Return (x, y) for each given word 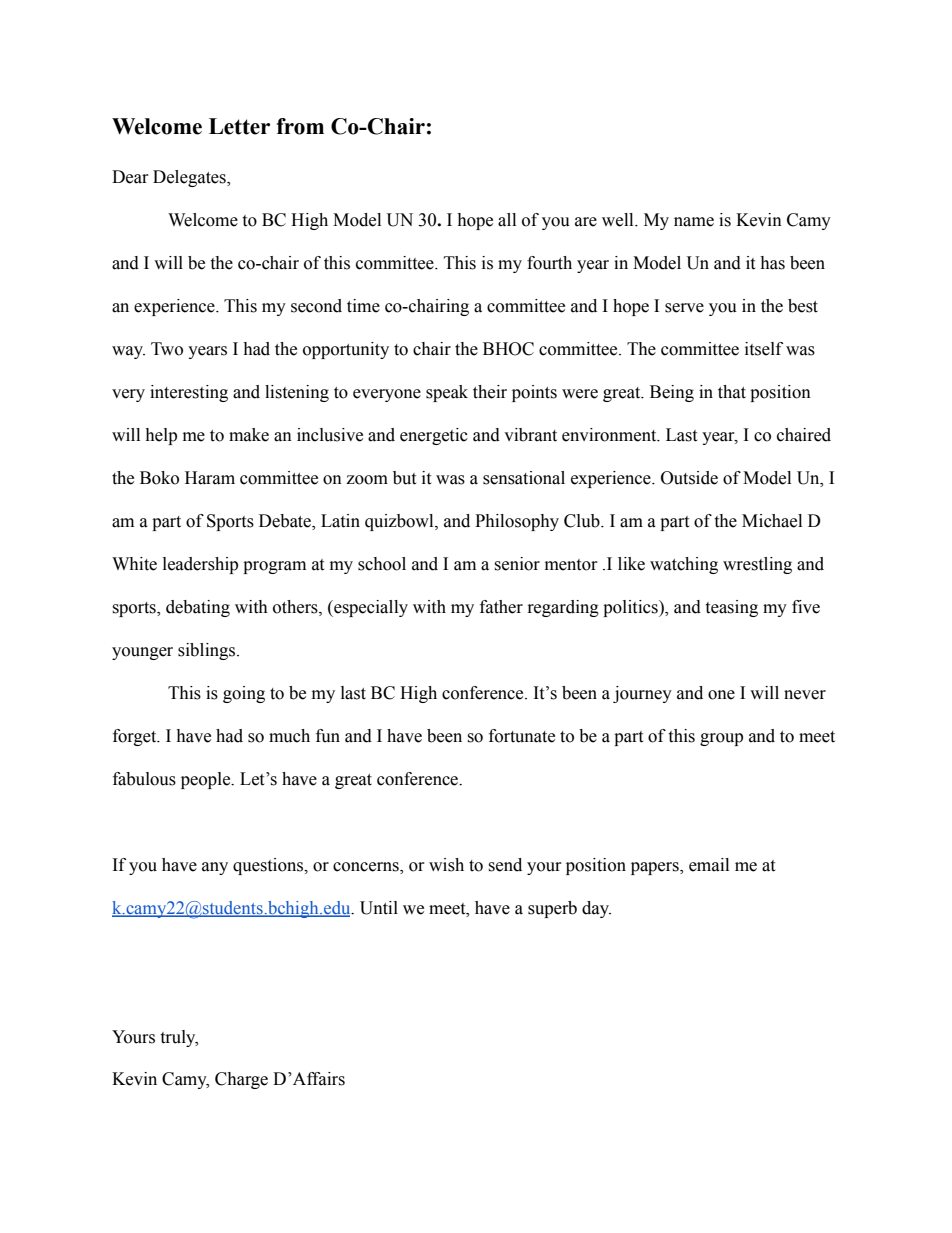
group (721, 739)
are (586, 222)
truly (179, 1038)
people (207, 780)
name (694, 222)
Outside (689, 478)
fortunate (522, 736)
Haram (210, 478)
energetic (434, 436)
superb (552, 909)
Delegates (190, 178)
